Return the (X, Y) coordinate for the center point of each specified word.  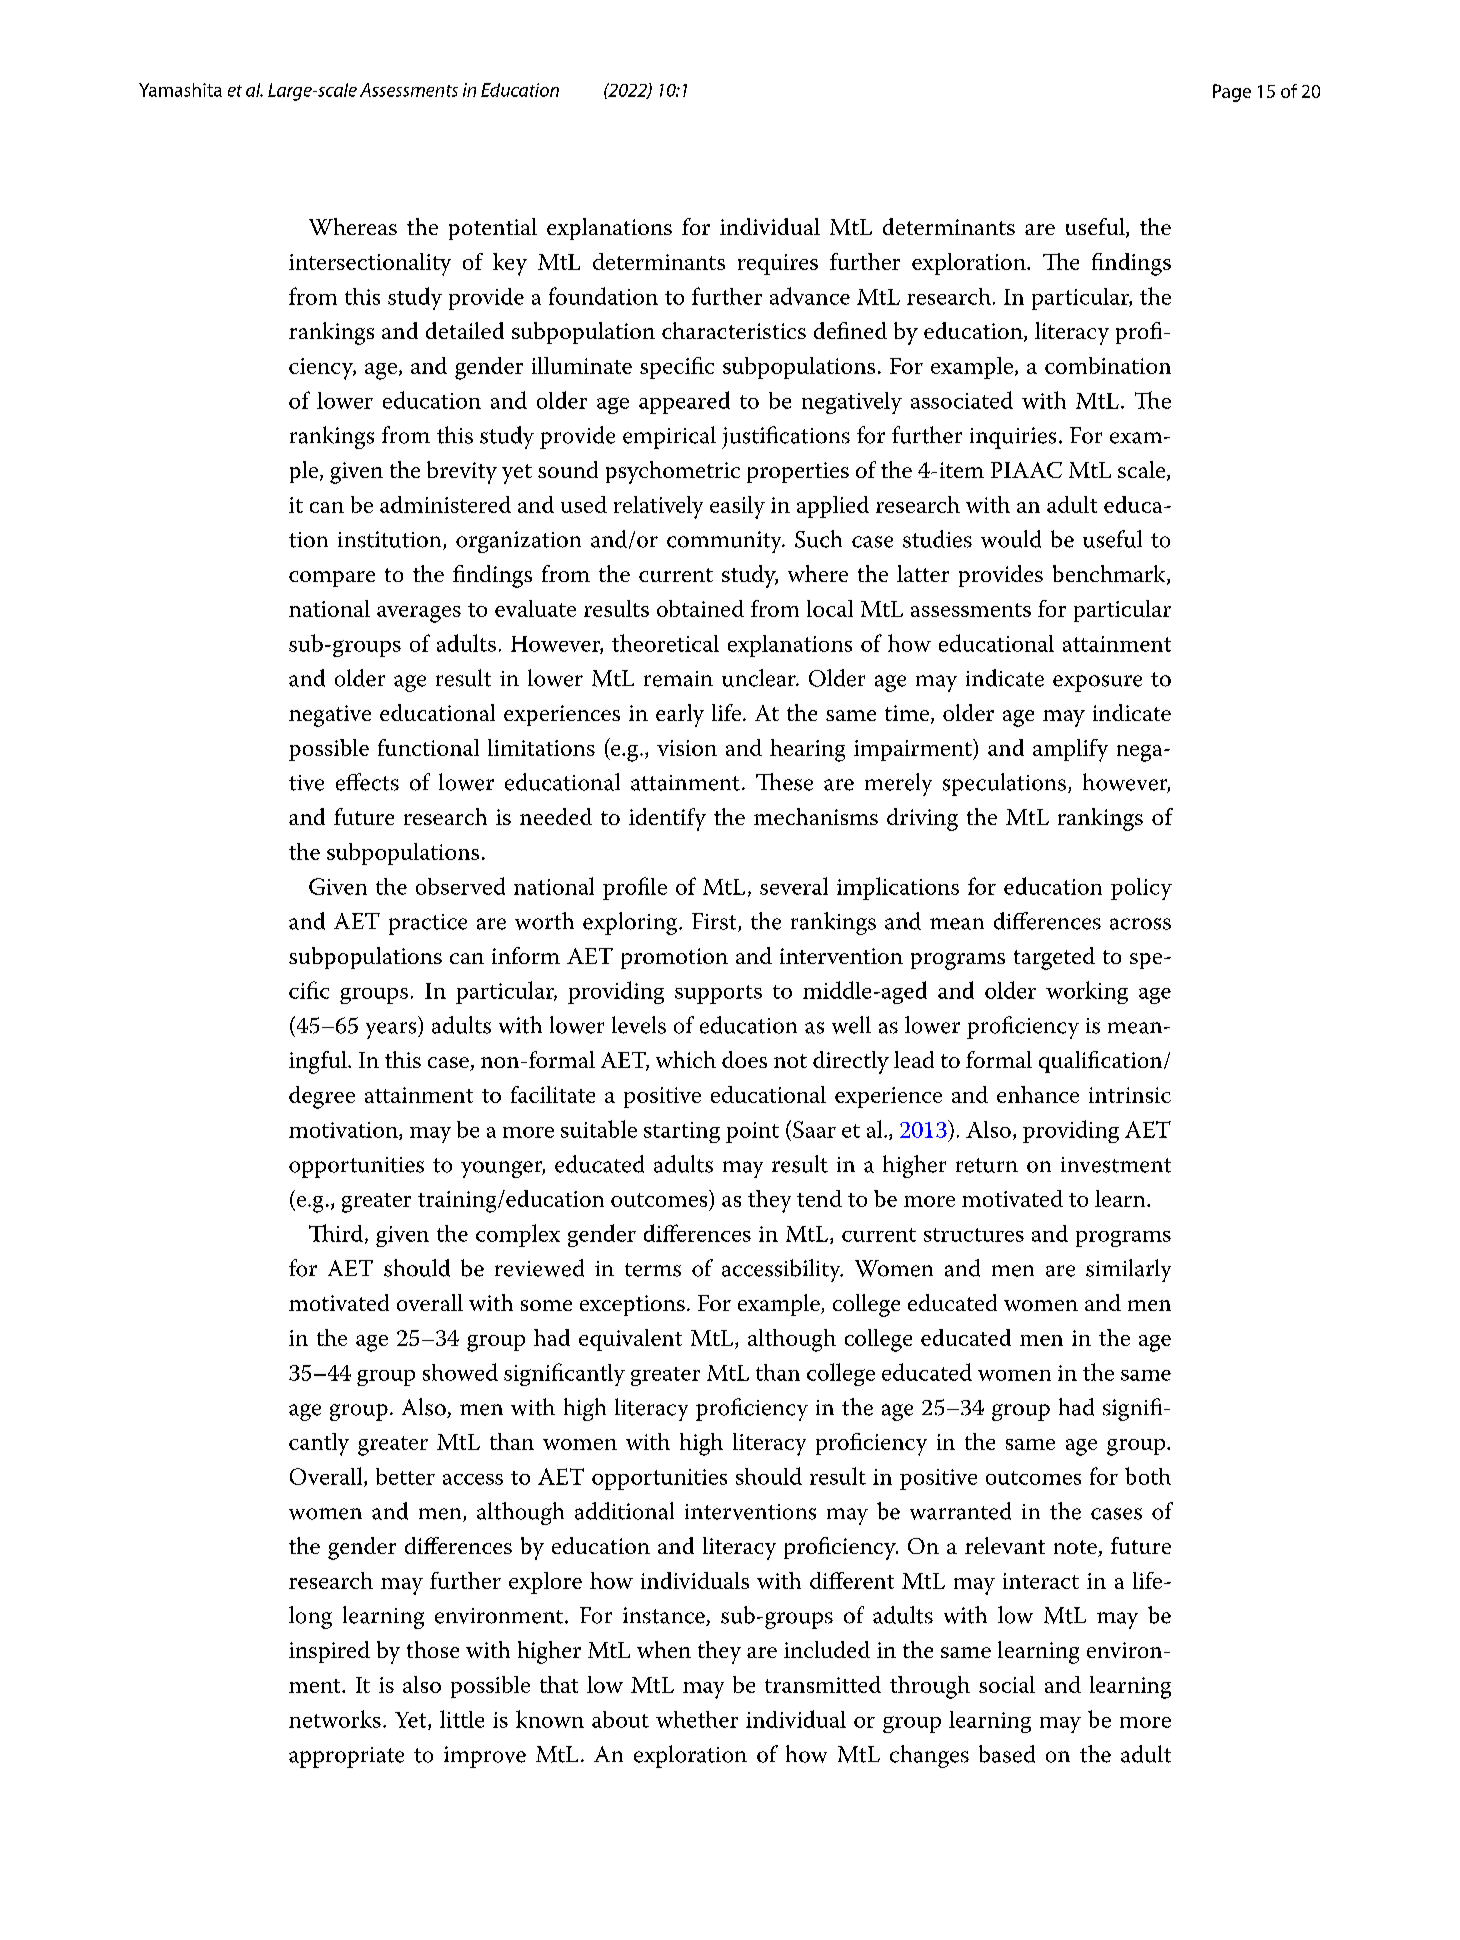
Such (818, 539)
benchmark (1110, 575)
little (462, 1719)
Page (1232, 93)
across (1140, 924)
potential (493, 229)
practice (428, 924)
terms (653, 1270)
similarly (1128, 1270)
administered (445, 504)
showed (460, 1372)
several (794, 886)
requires (778, 264)
